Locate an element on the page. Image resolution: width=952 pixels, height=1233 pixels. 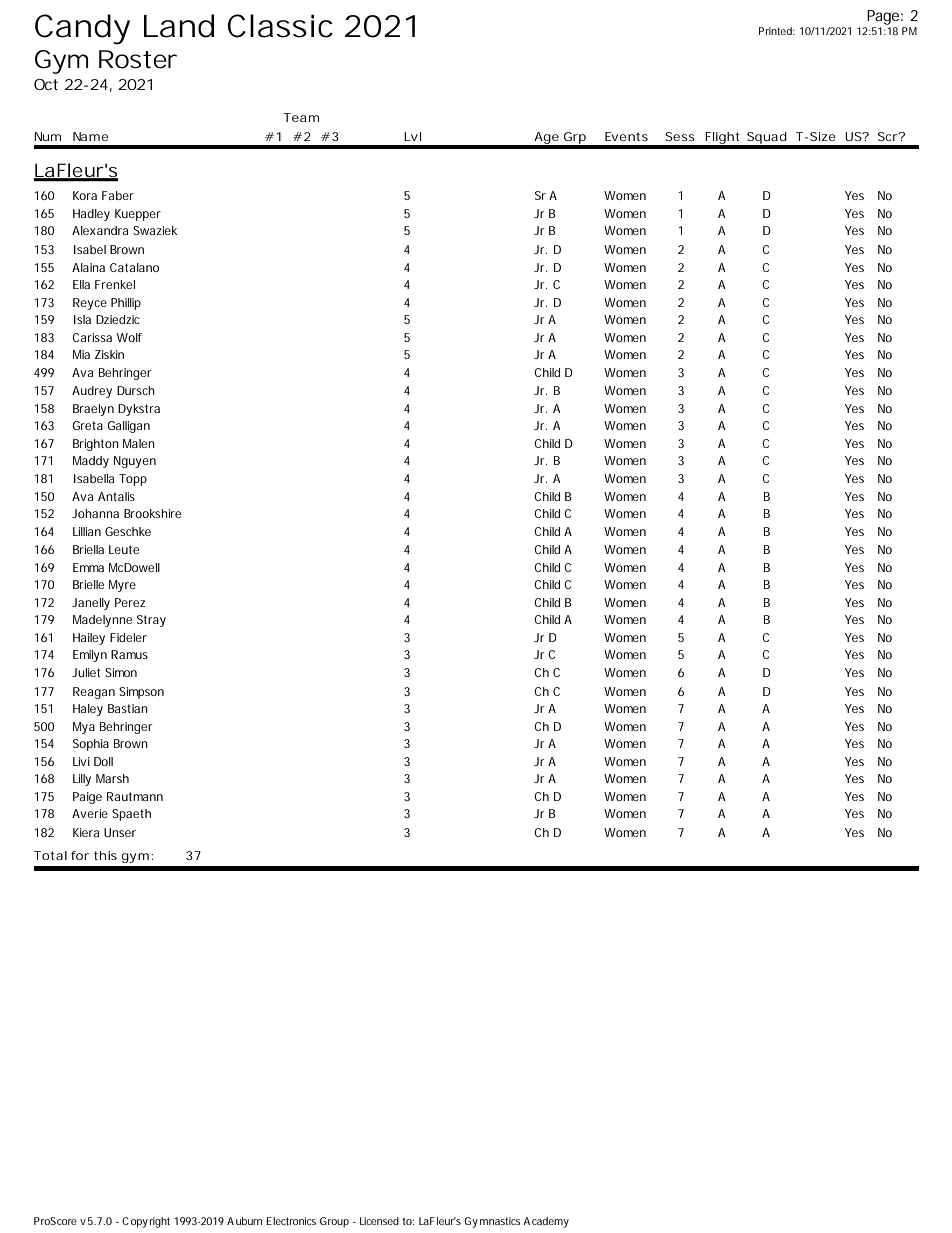
Simpson is located at coordinates (141, 693).
